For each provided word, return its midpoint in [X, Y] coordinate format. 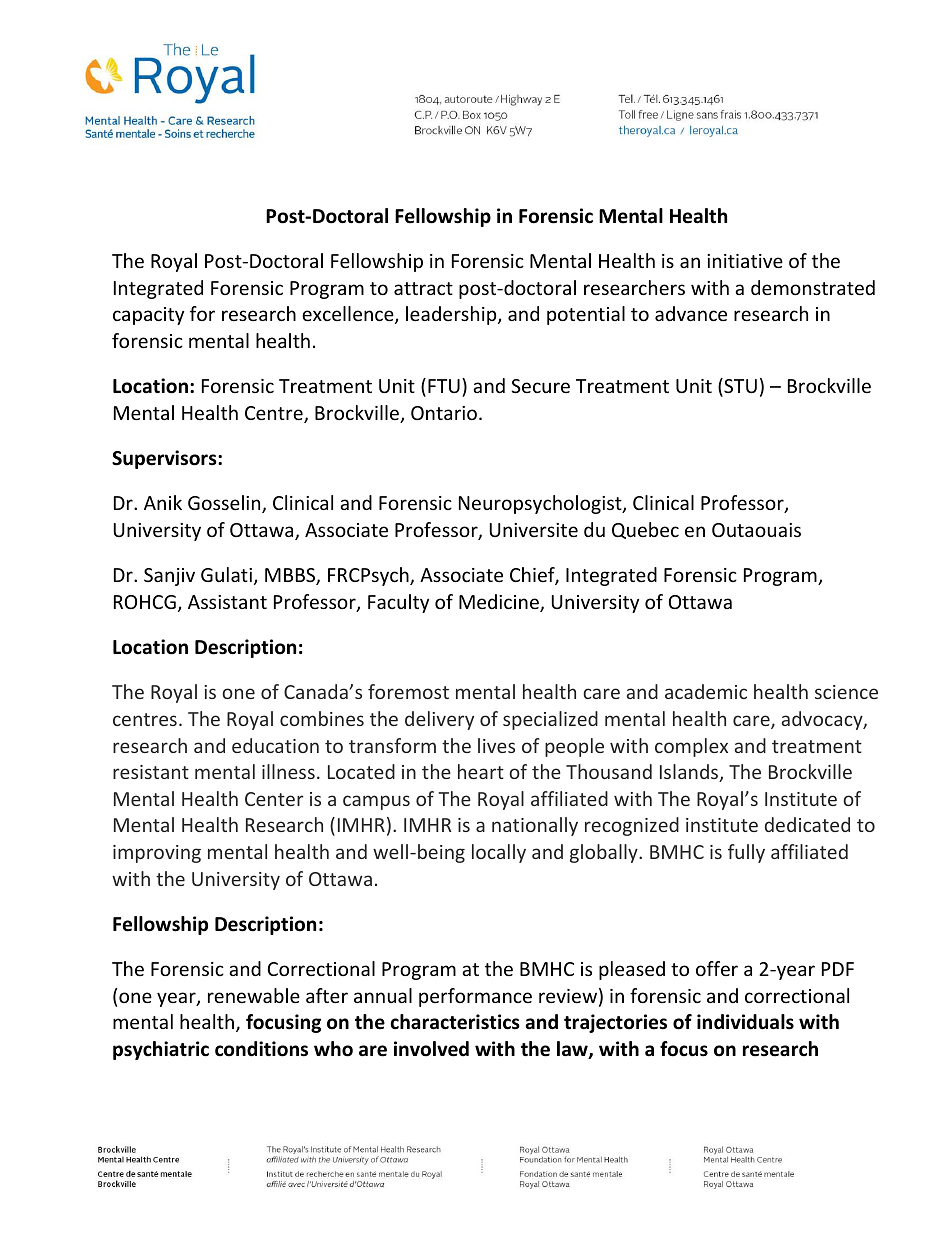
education [275, 745]
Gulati [226, 574]
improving [157, 854]
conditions [261, 1049]
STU [739, 387]
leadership [452, 315]
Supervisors [165, 459]
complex [691, 747]
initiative [745, 261]
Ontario [444, 413]
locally [499, 853]
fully [746, 853]
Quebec [645, 530]
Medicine [500, 603]
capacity [148, 316]
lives [496, 745]
